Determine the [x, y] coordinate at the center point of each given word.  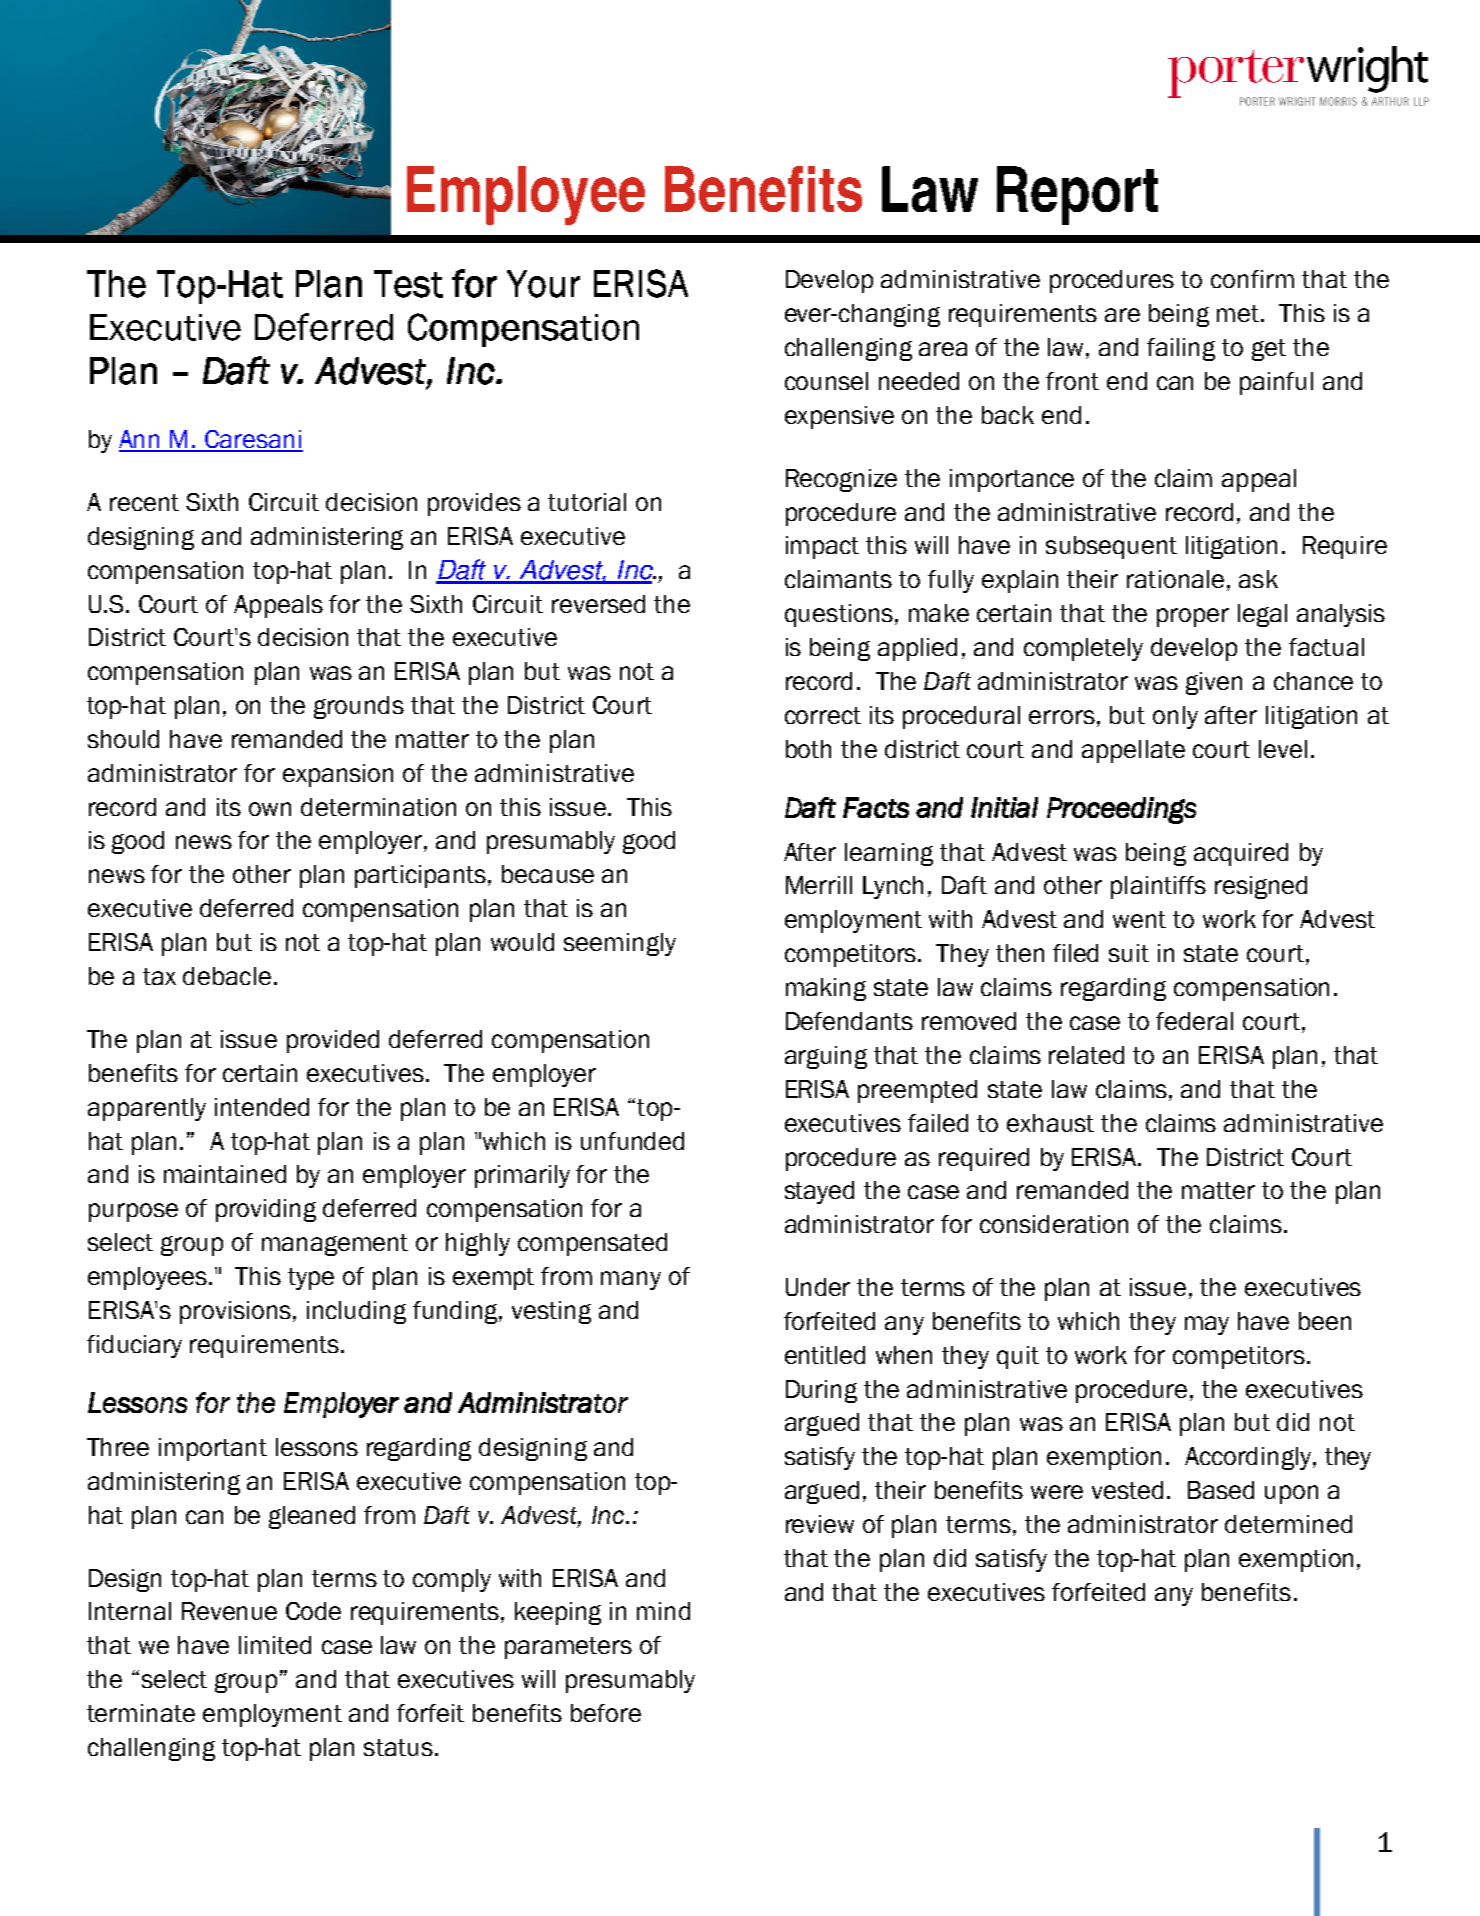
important [213, 1449]
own [270, 809]
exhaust [1050, 1123]
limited [275, 1645]
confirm [1252, 279]
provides [474, 504]
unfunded [632, 1141]
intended [262, 1107]
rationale [1175, 579]
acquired [1241, 854]
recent [144, 502]
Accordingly [1249, 1458]
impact [822, 547]
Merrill [819, 885]
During [821, 1391]
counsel [826, 381]
